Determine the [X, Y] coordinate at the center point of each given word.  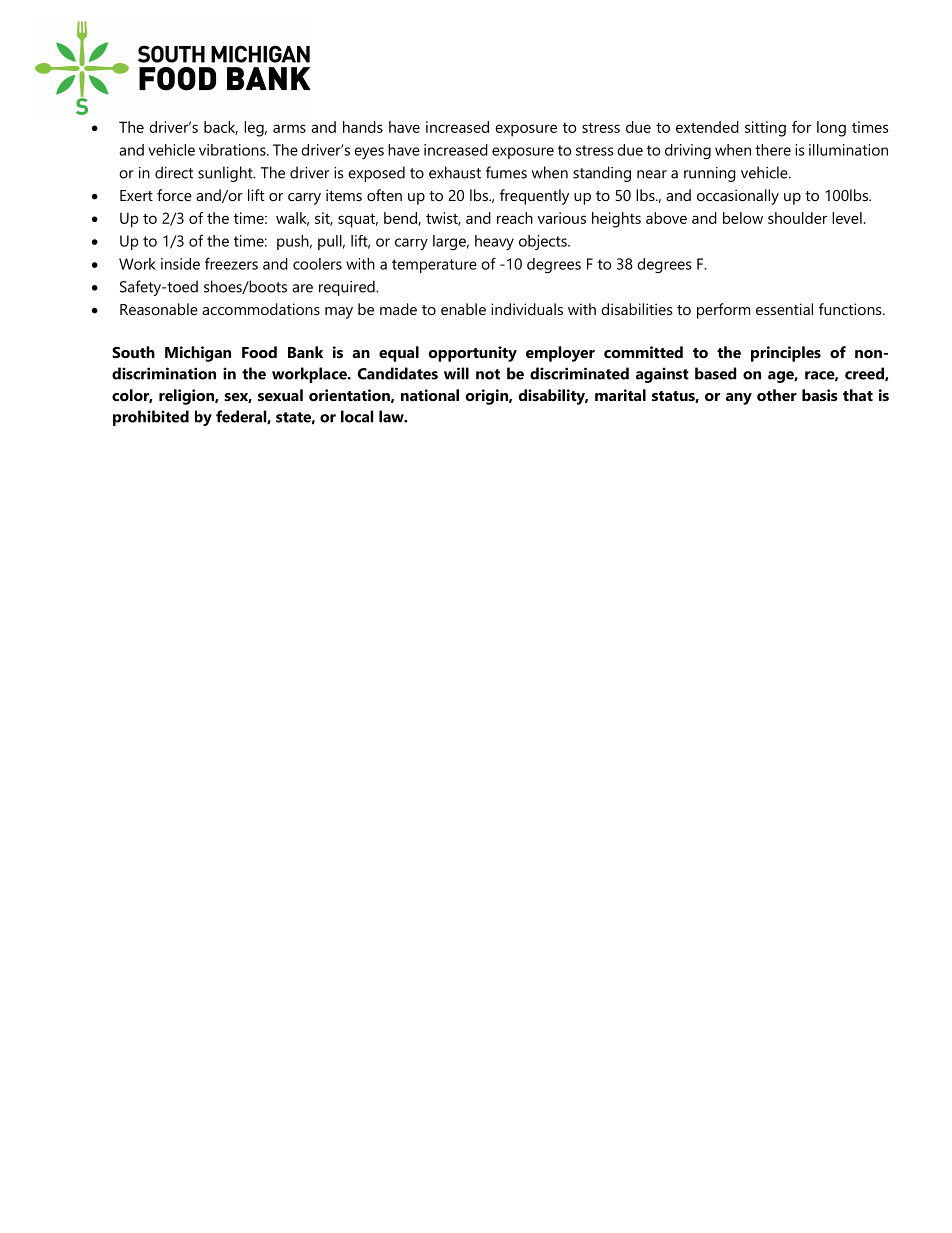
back [221, 128]
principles [786, 354]
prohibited [151, 418]
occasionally [738, 197]
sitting [765, 129]
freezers [231, 263]
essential [784, 309]
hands [363, 127]
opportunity [473, 354]
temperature [434, 266]
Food [259, 352]
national [430, 395]
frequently [534, 197]
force [174, 195]
